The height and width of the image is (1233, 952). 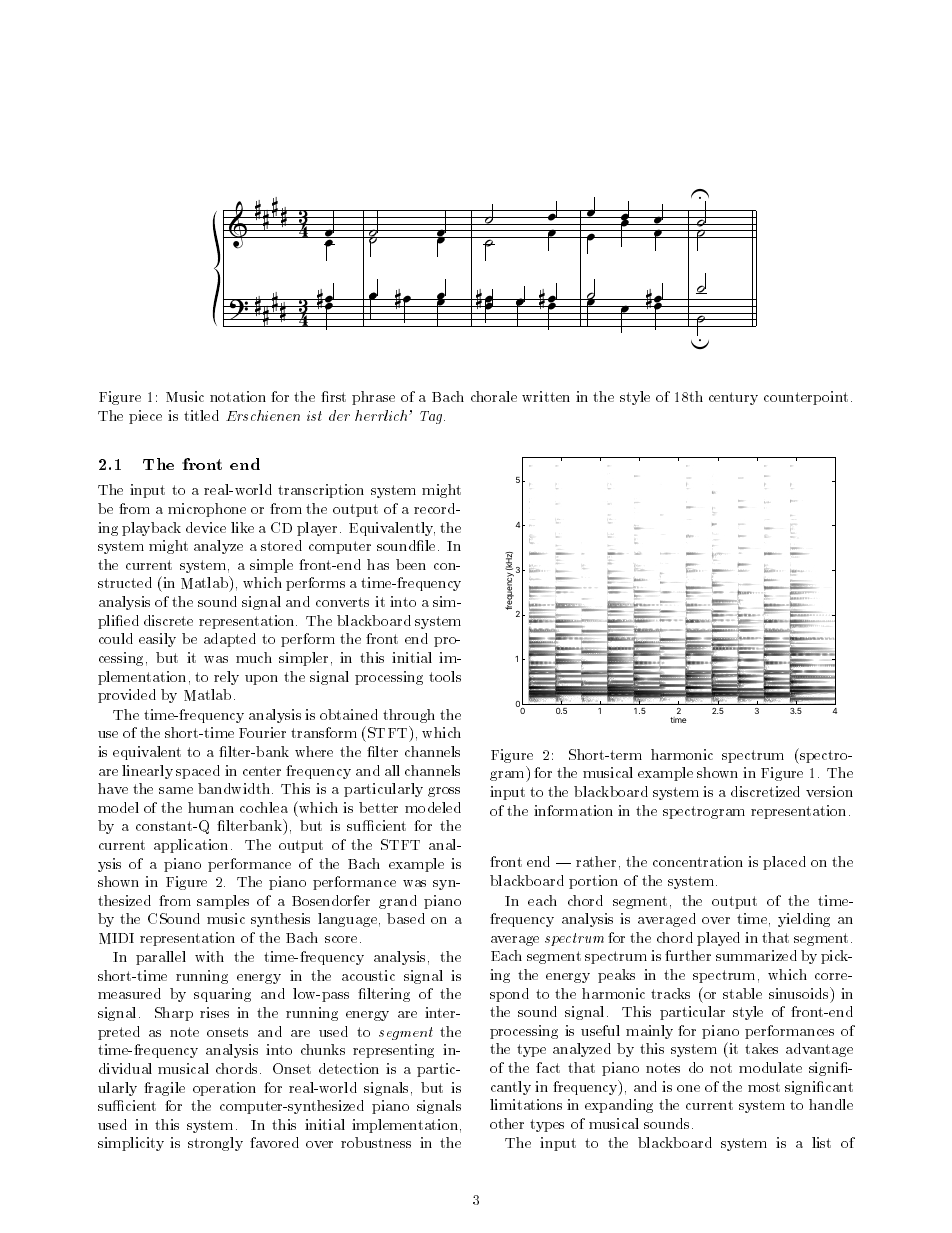 I want to click on placed, so click(x=784, y=863).
